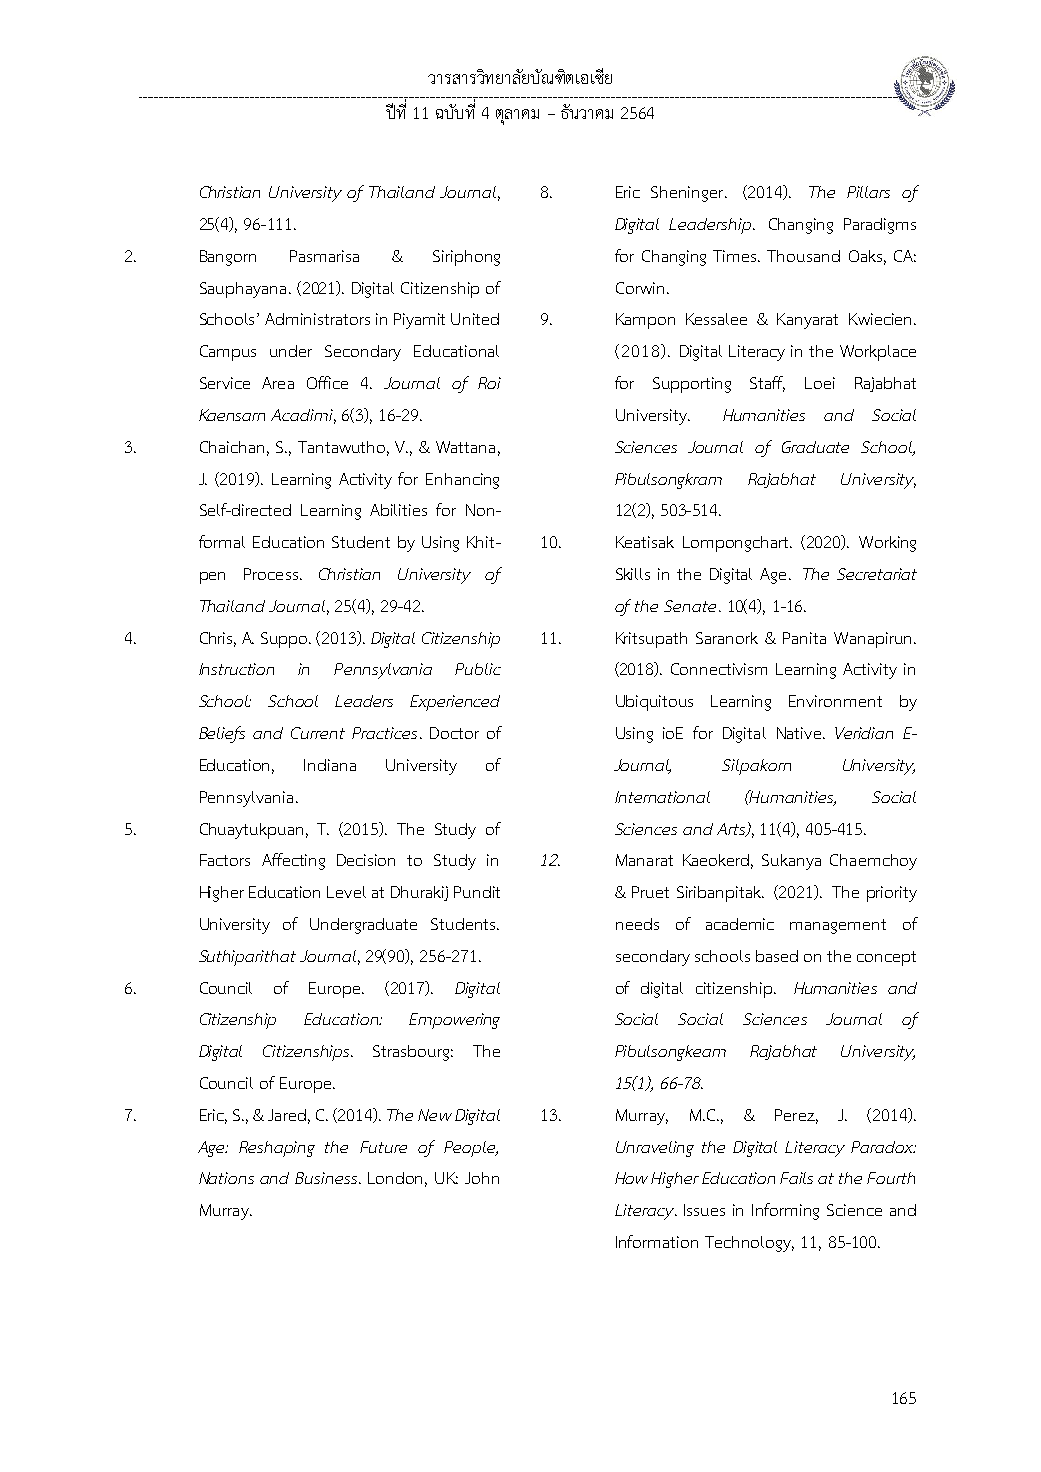  What do you see at coordinates (785, 1211) in the screenshot?
I see `Informing` at bounding box center [785, 1211].
